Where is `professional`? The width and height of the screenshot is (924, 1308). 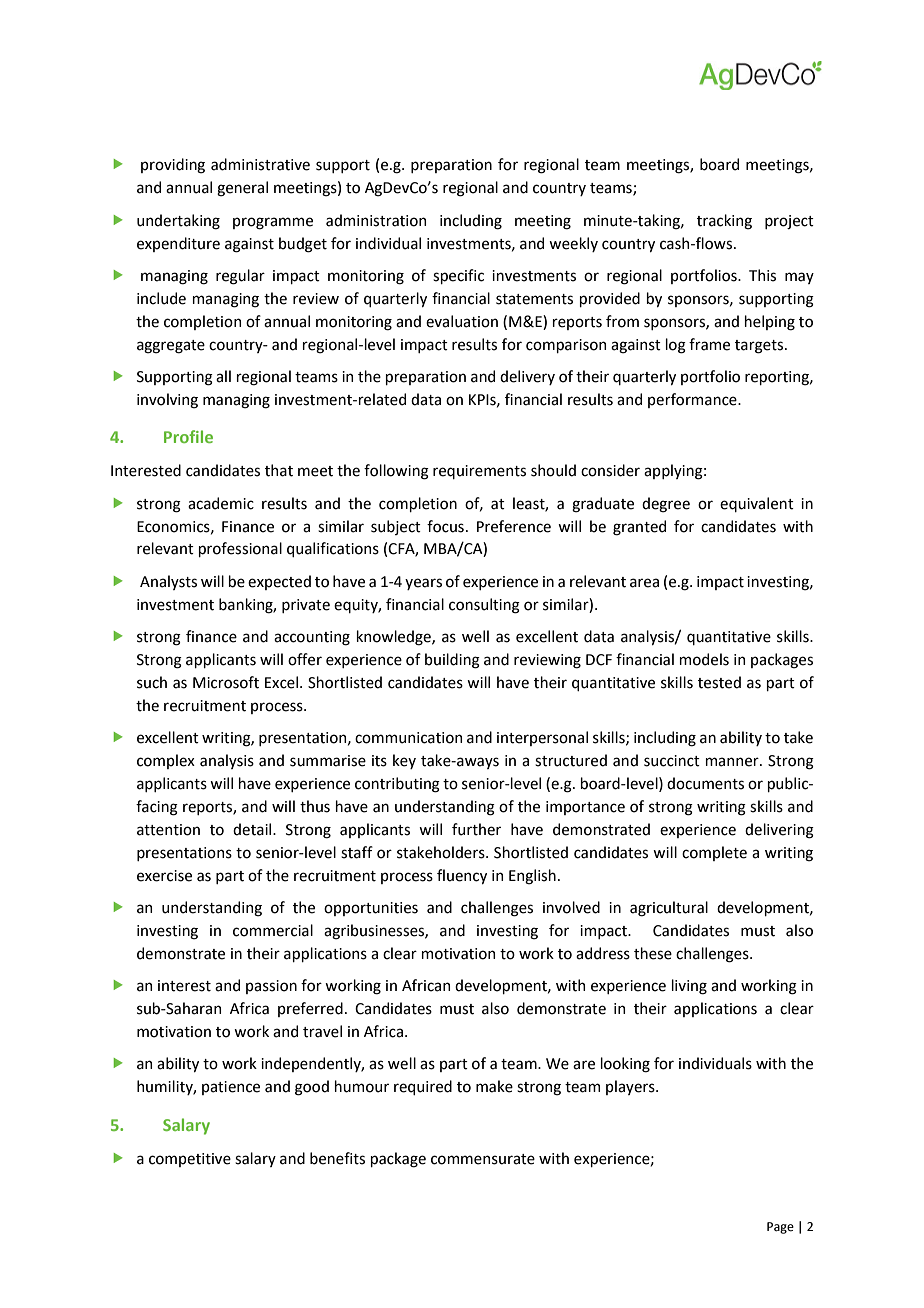
professional is located at coordinates (240, 549).
